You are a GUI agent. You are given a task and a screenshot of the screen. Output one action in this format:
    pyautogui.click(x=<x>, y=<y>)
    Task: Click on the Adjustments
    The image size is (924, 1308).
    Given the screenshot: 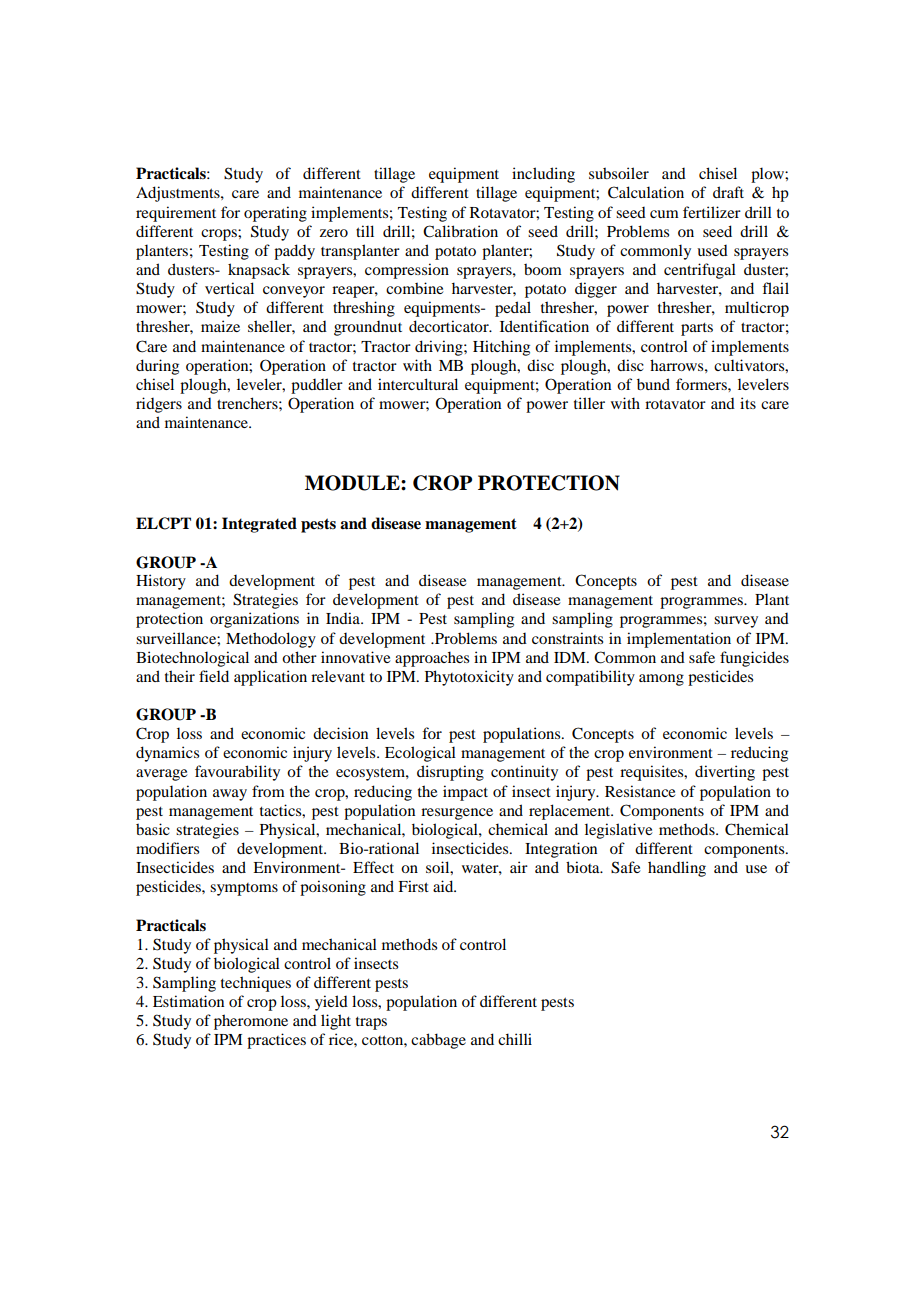 What is the action you would take?
    pyautogui.click(x=179, y=194)
